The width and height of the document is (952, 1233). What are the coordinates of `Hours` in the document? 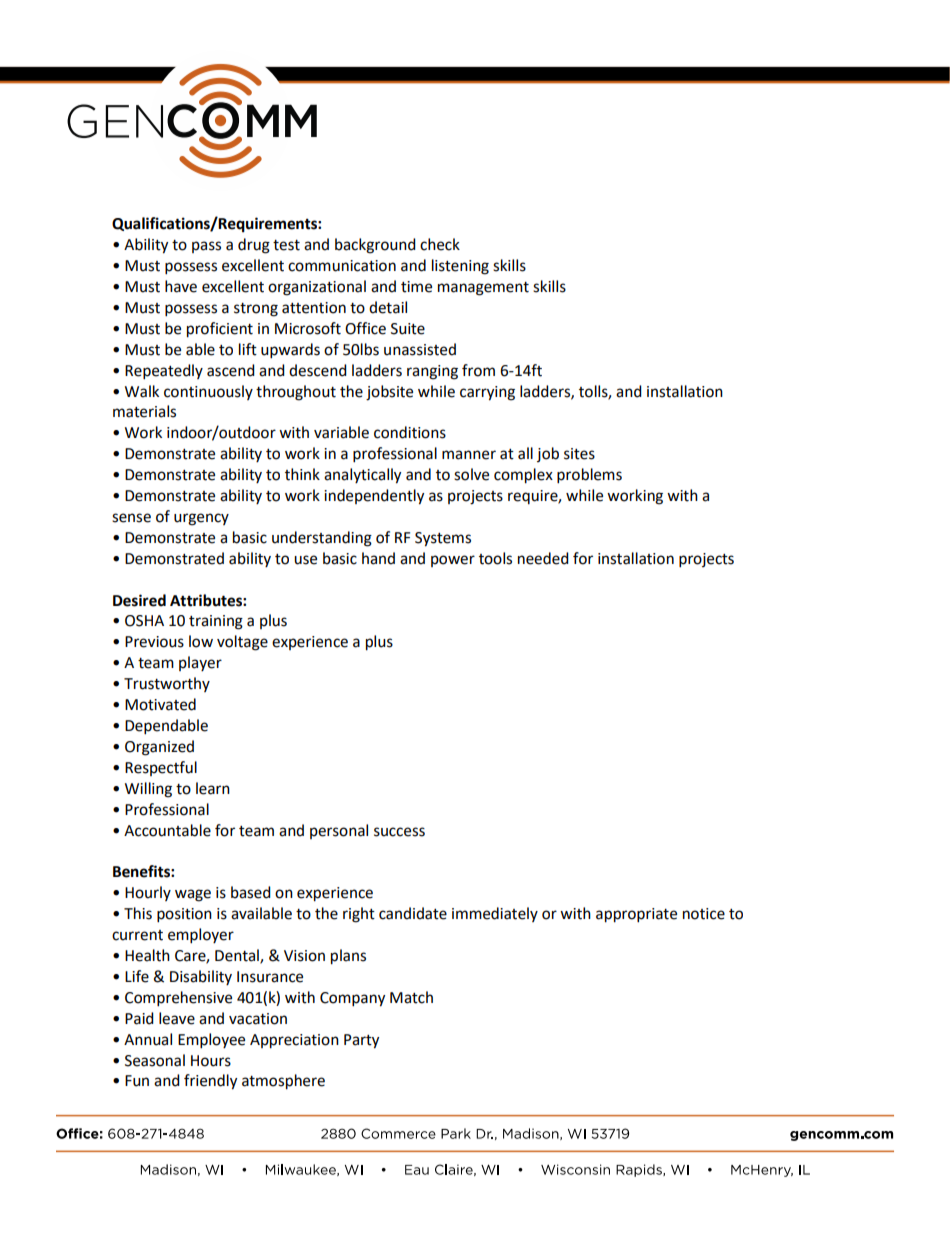 It's located at (211, 1061).
